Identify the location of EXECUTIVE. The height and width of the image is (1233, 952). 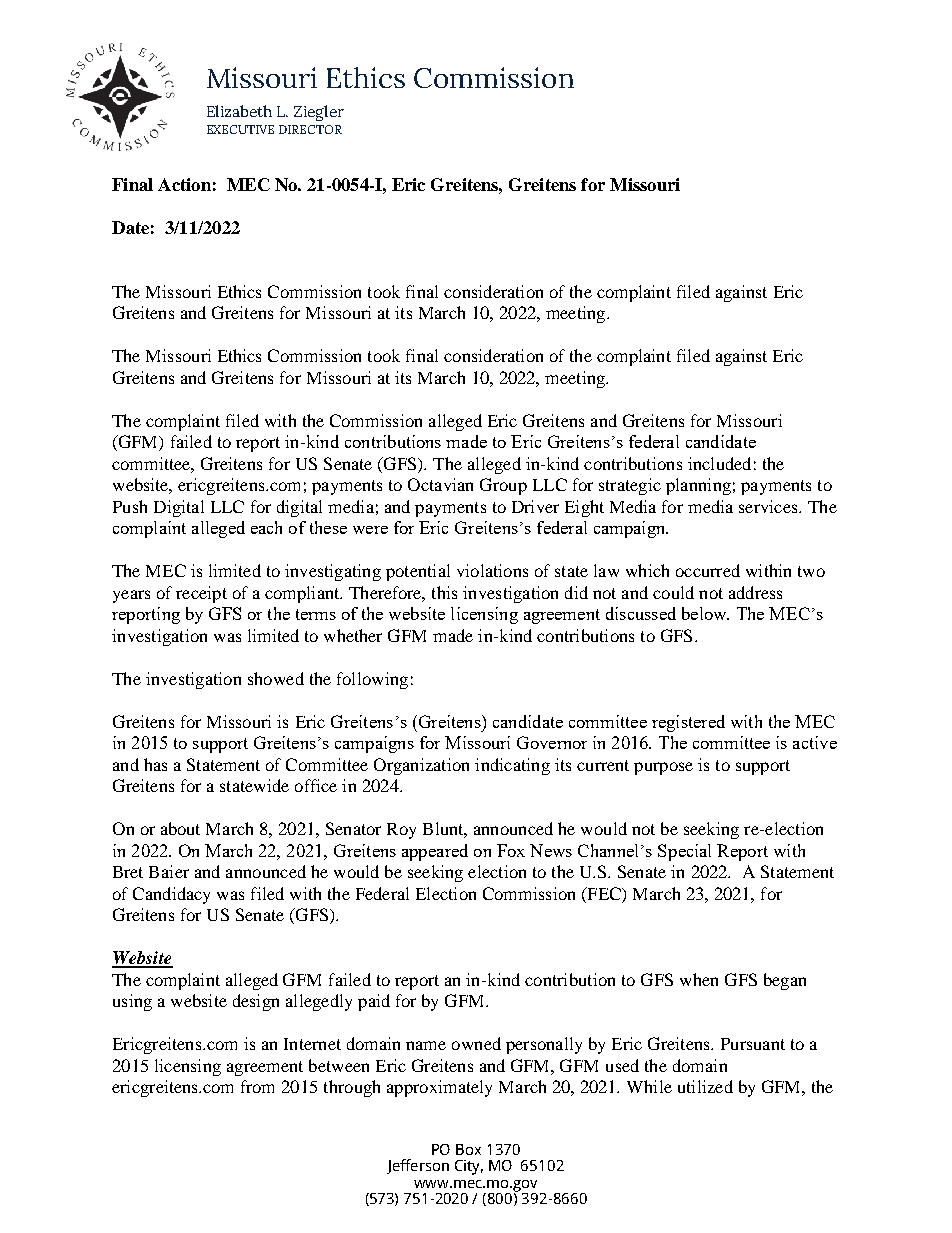
(240, 129).
